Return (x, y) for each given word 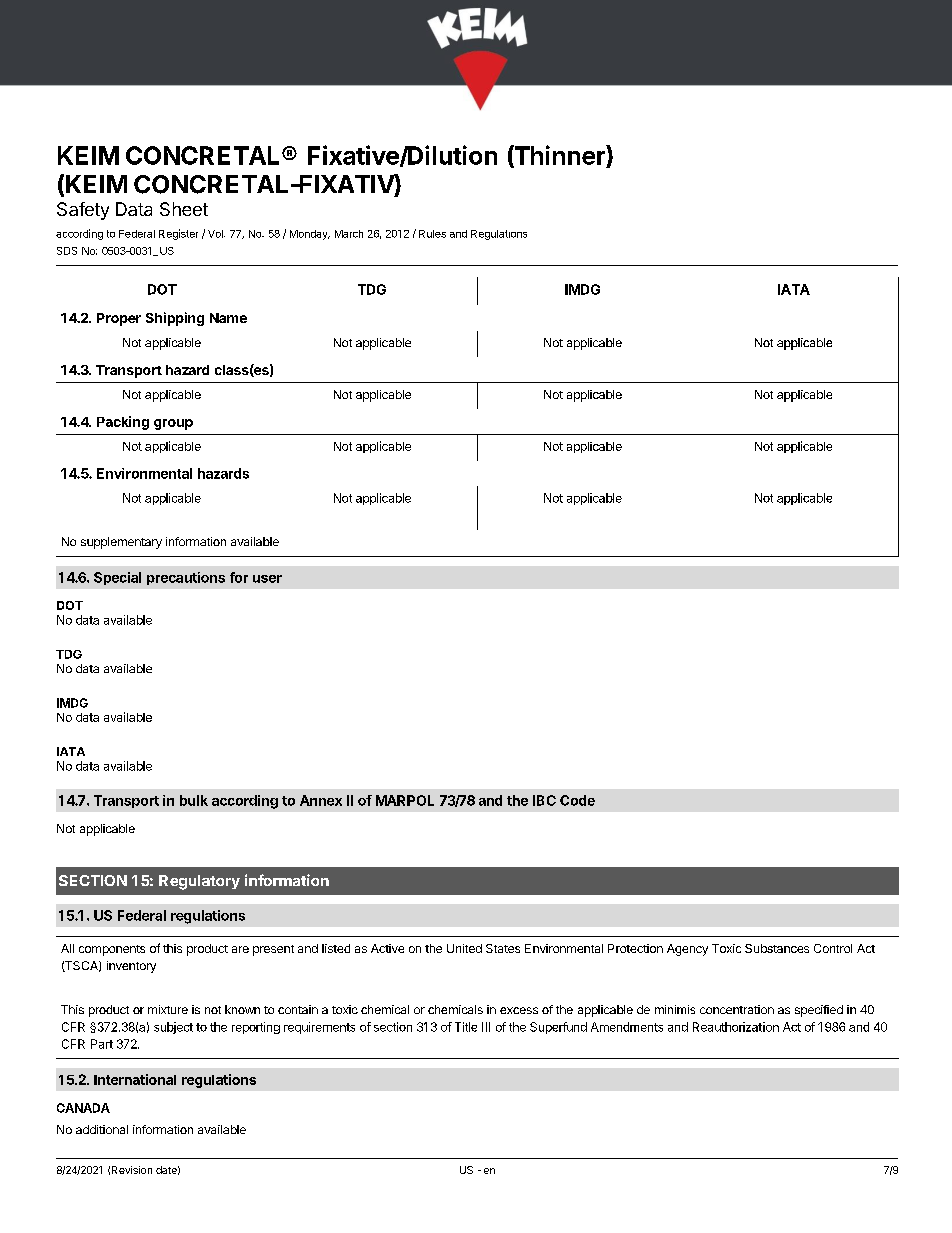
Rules (432, 234)
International (135, 1079)
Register (178, 234)
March (349, 234)
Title (466, 1027)
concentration (737, 1009)
